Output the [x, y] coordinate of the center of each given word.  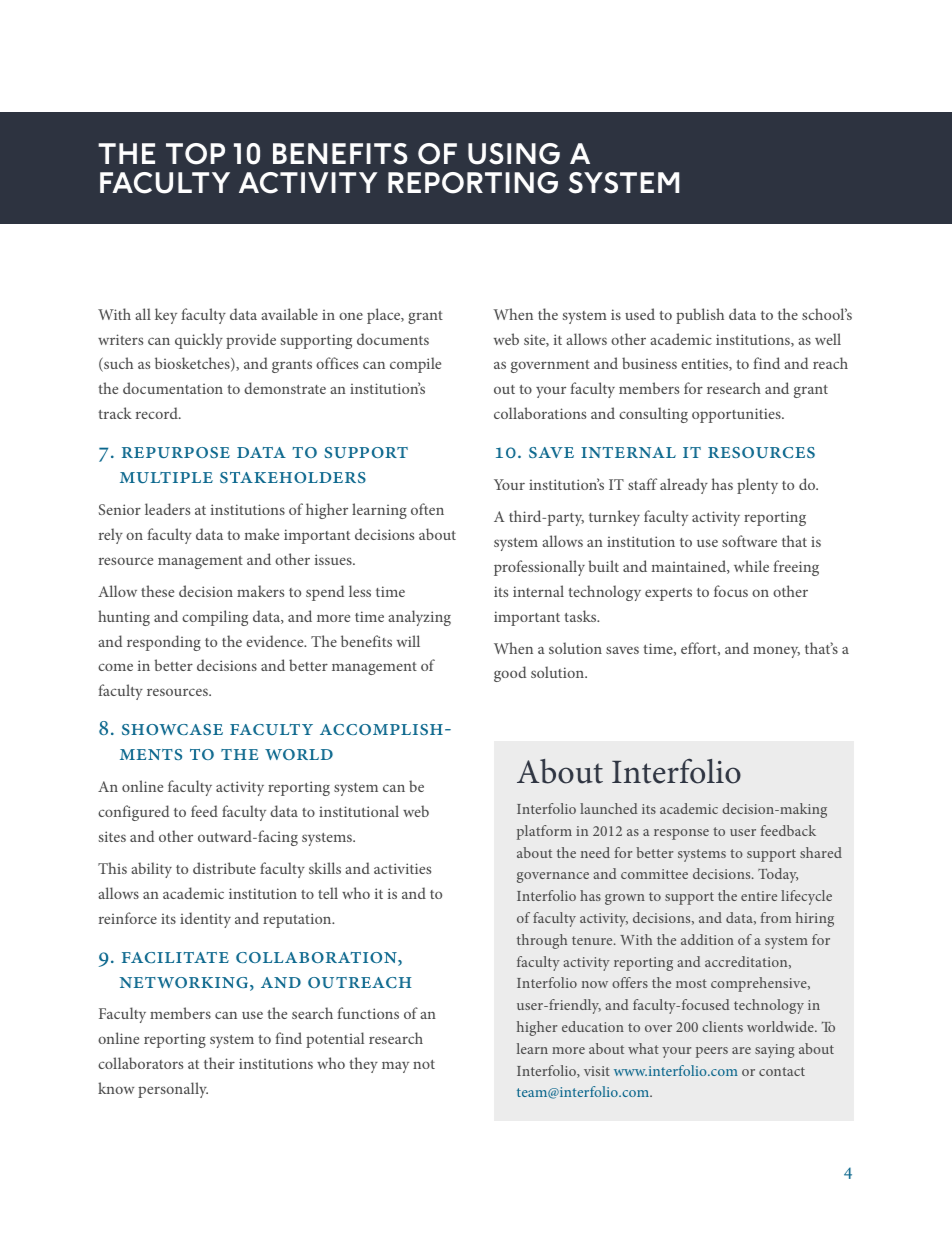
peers [712, 1052]
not [424, 1064]
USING [514, 154]
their [219, 1063]
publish [700, 316]
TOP [195, 154]
